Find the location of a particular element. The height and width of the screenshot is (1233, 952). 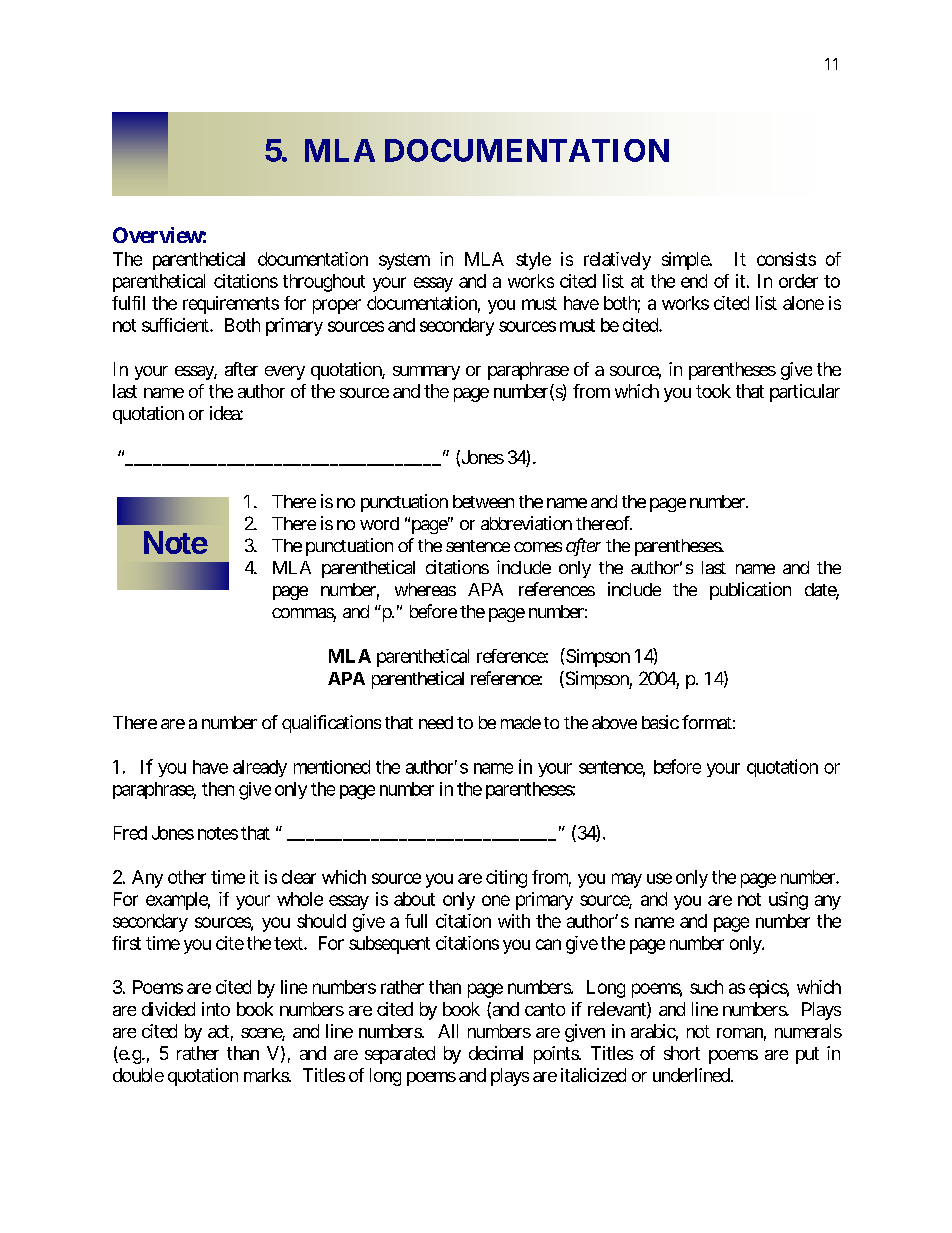

system is located at coordinates (404, 261).
